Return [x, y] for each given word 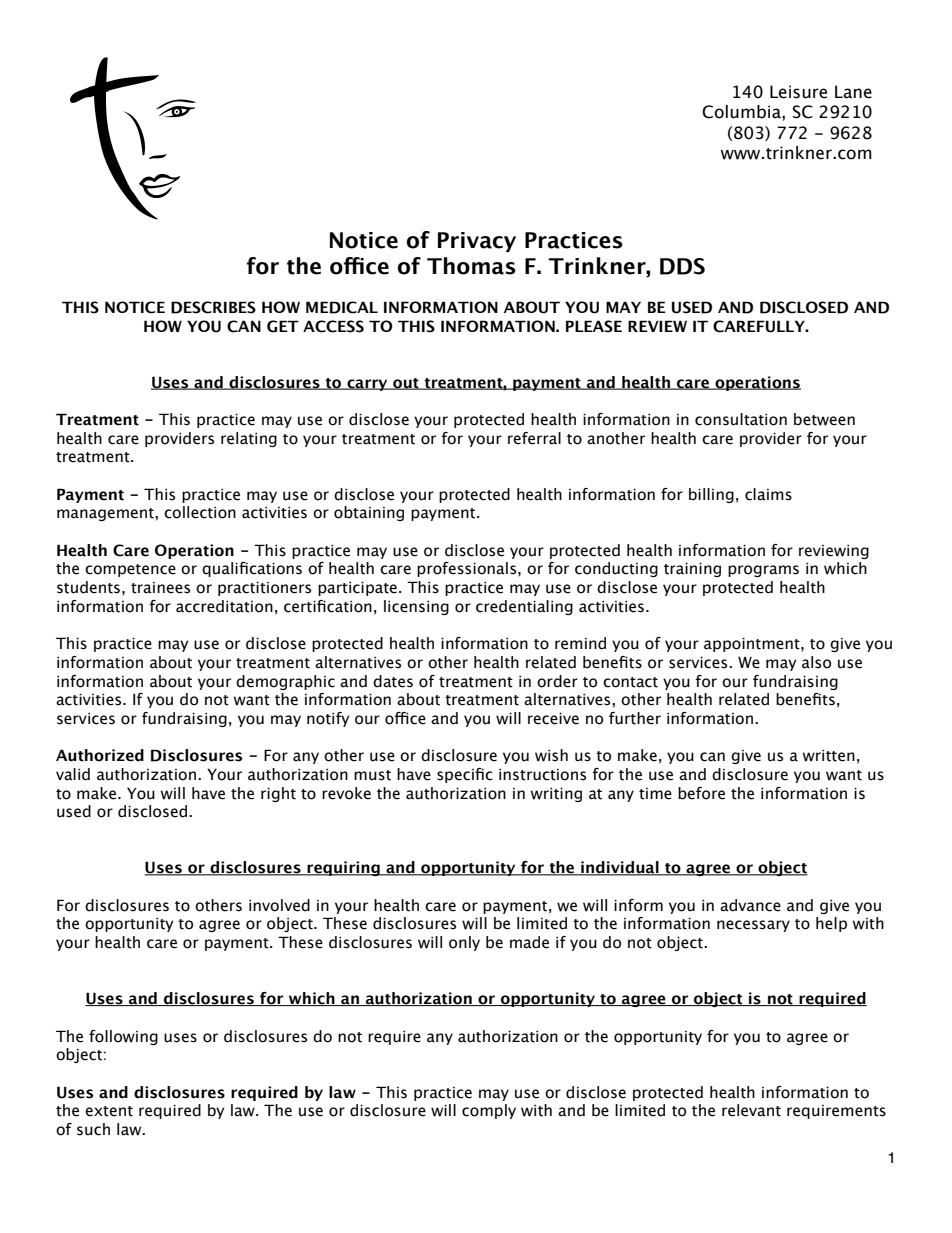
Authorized [100, 755]
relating [249, 439]
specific [465, 775]
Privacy [477, 242]
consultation [741, 419]
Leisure [798, 92]
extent [109, 1111]
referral [534, 438]
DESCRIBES [213, 307]
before [701, 793]
